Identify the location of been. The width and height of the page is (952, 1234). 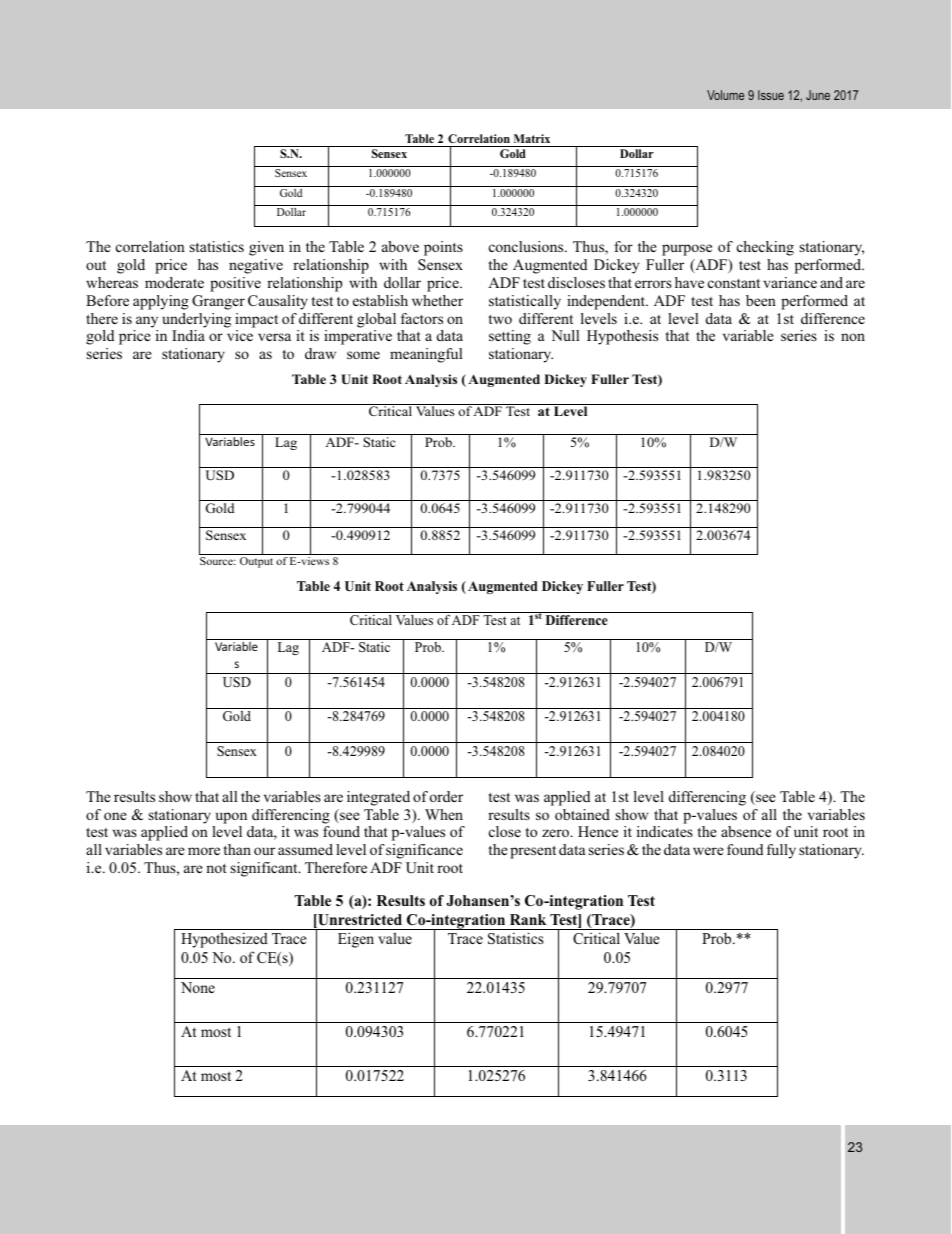
(761, 300).
